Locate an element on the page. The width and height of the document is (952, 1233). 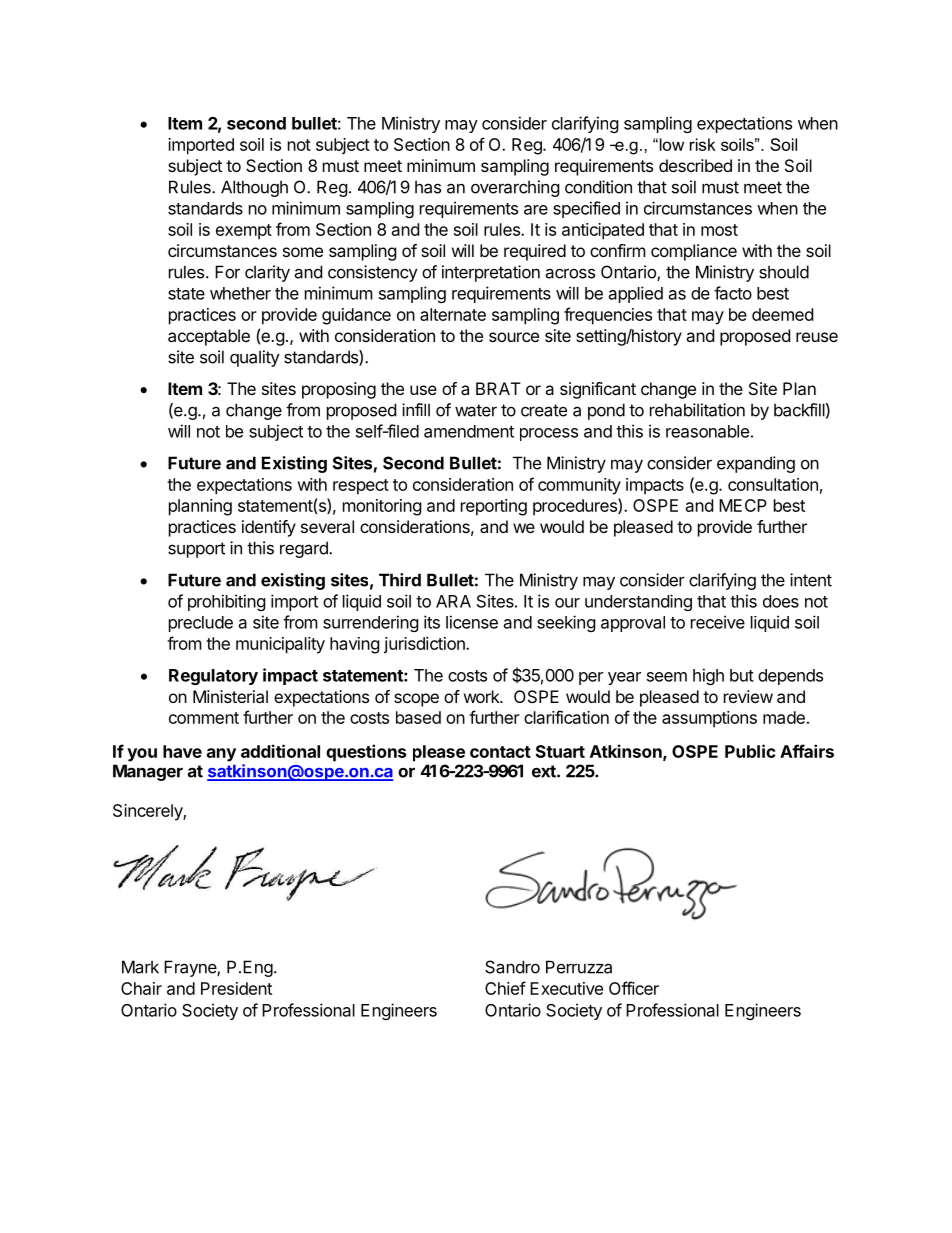
quality is located at coordinates (255, 358).
